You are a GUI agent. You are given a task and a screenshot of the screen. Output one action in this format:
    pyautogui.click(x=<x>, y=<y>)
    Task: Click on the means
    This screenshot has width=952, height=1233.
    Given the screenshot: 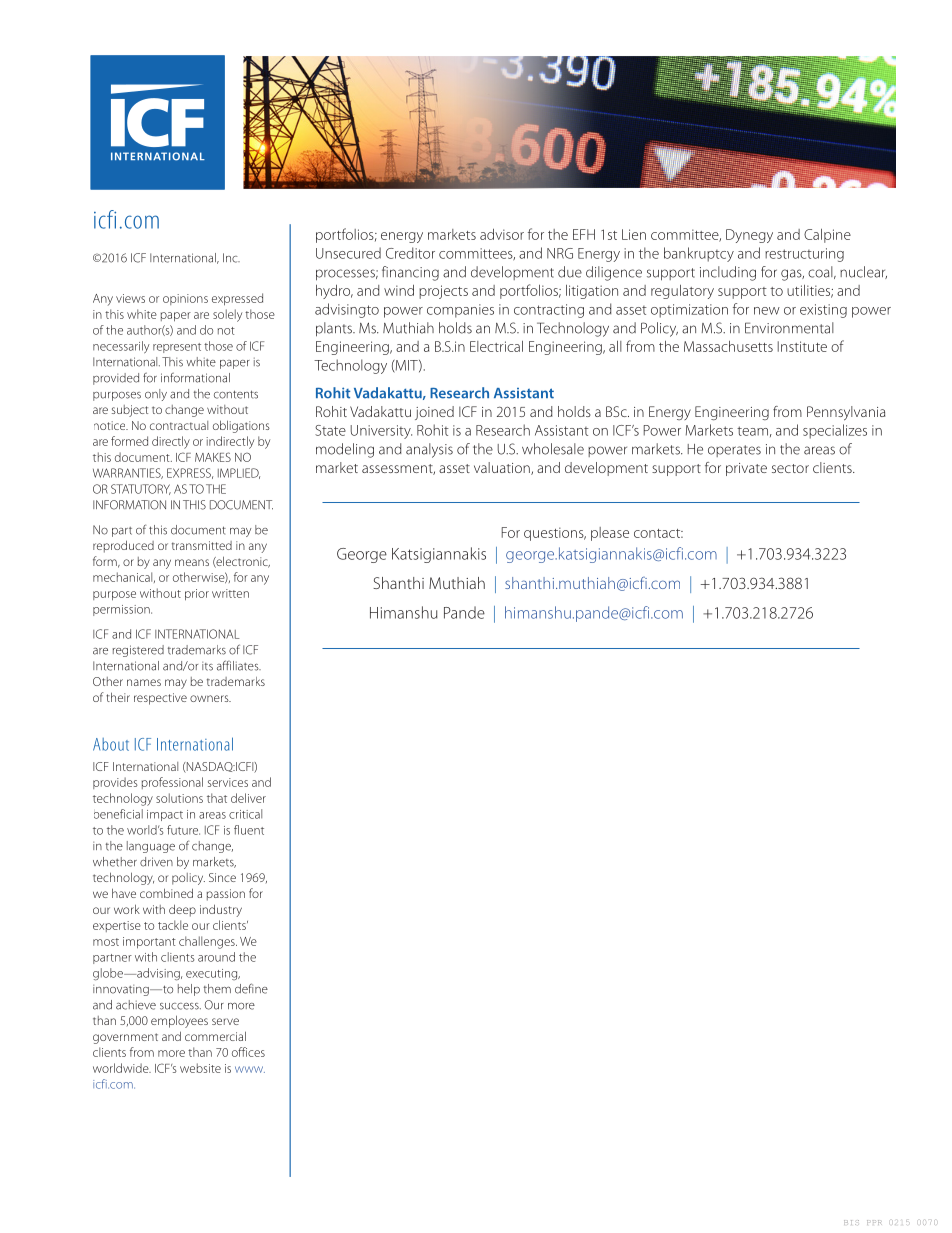 What is the action you would take?
    pyautogui.click(x=192, y=562)
